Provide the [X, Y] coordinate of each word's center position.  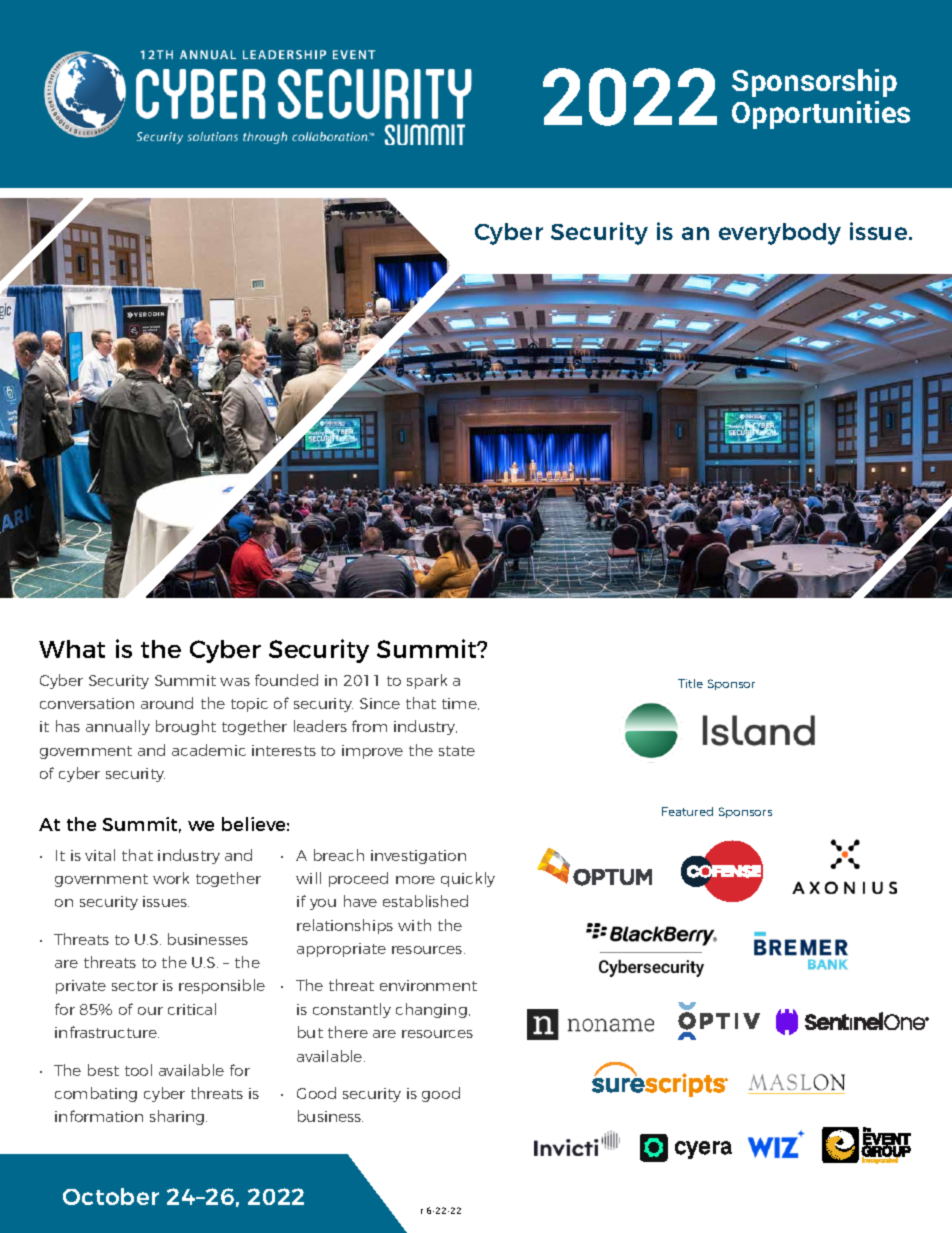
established [425, 901]
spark [427, 681]
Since [380, 703]
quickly [468, 879]
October [111, 1196]
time [460, 704]
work [171, 878]
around [167, 703]
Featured [687, 811]
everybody [780, 234]
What [72, 649]
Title [690, 683]
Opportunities [821, 115]
